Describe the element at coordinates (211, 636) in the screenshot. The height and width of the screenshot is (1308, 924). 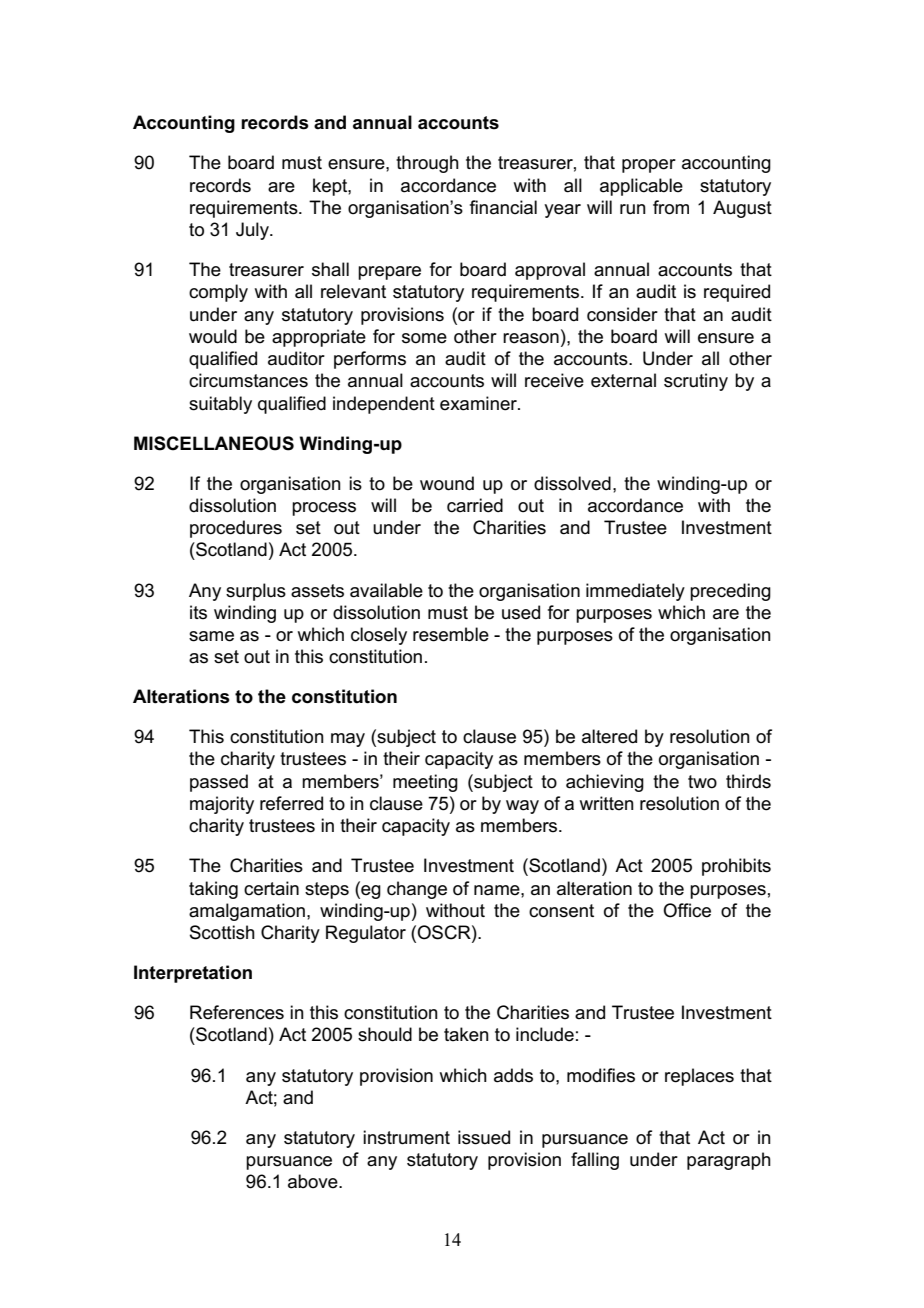
I see `same` at that location.
